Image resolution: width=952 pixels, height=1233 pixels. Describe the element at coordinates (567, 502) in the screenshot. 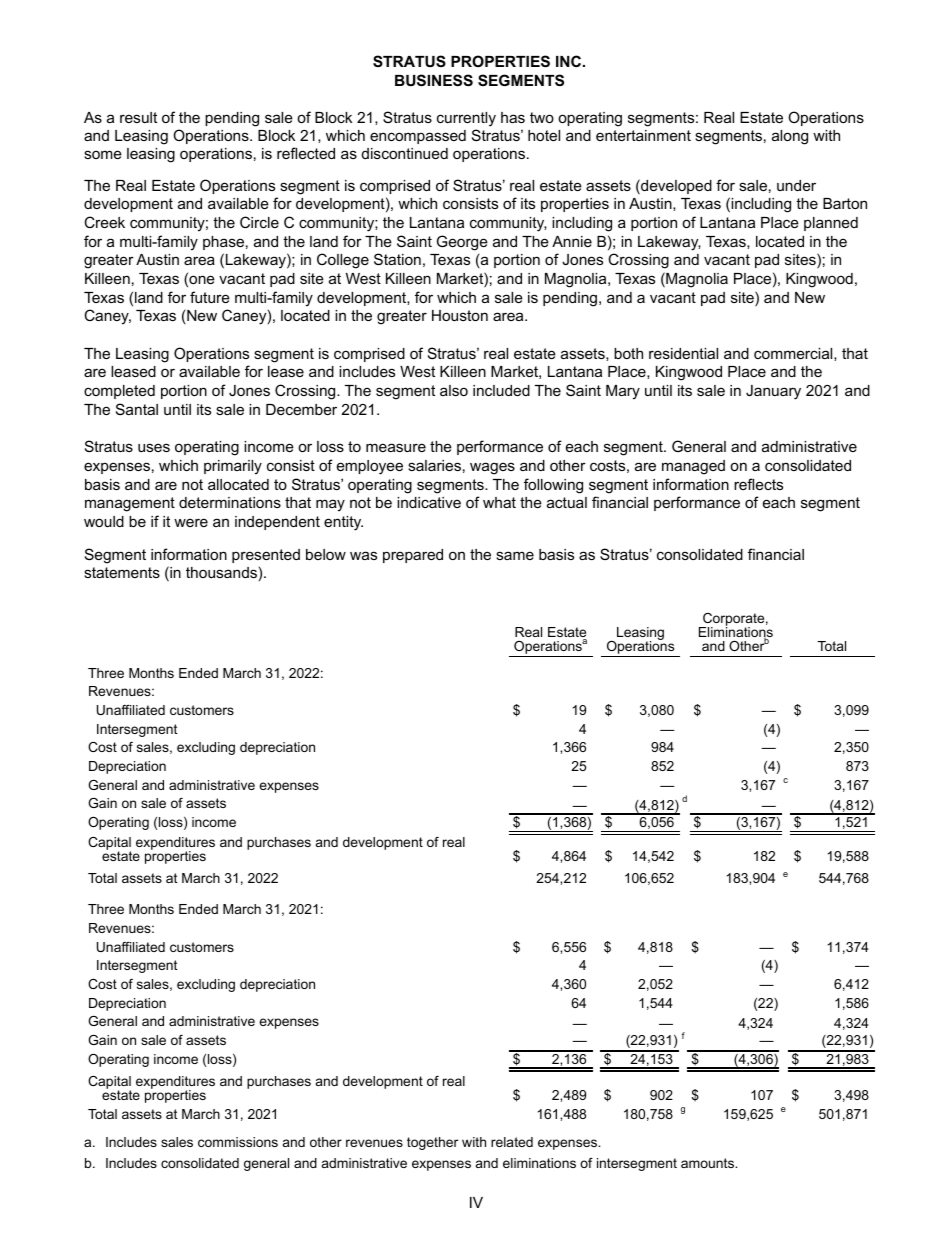

I see `actual` at that location.
